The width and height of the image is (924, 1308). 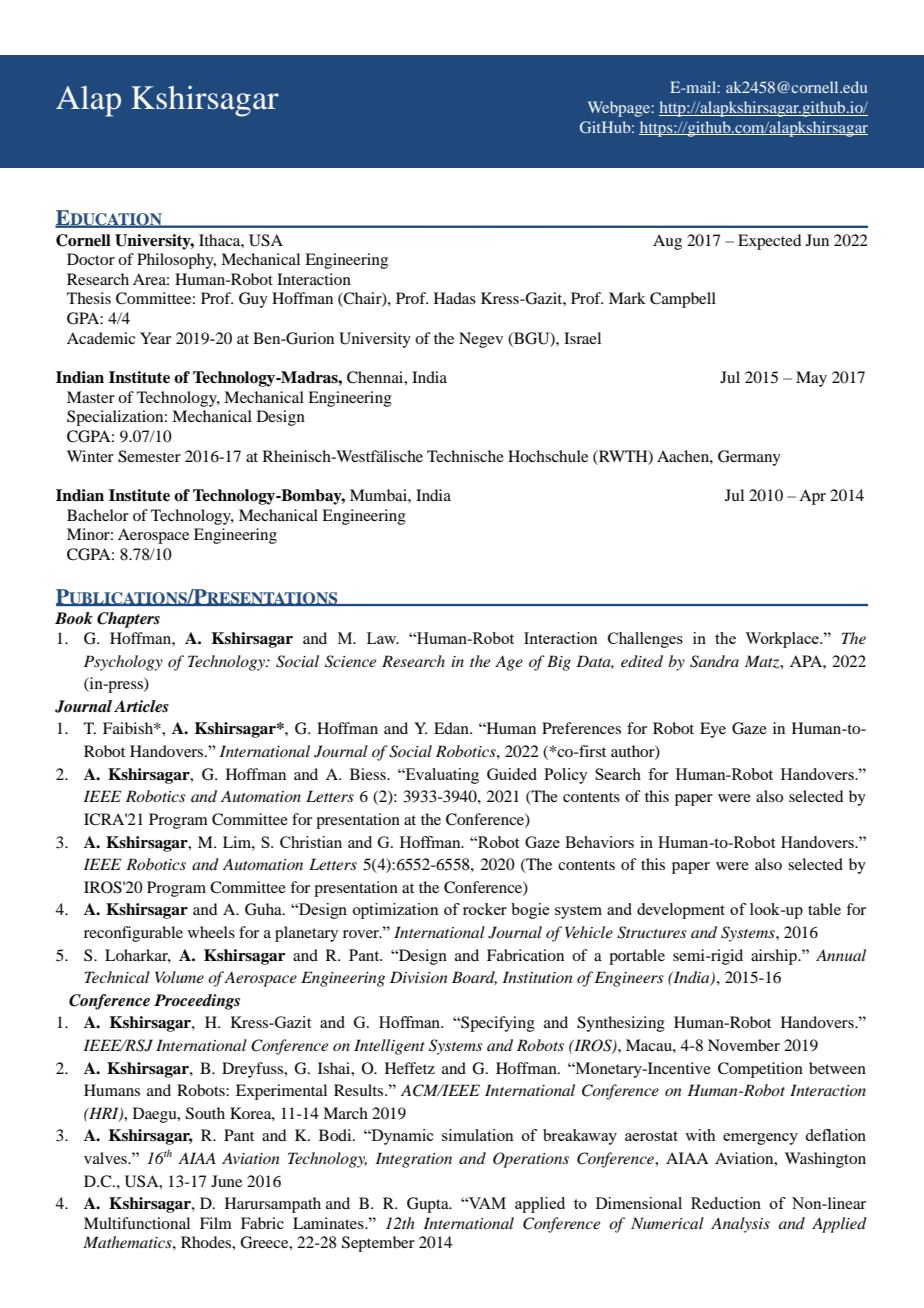 I want to click on Apr, so click(x=812, y=497).
